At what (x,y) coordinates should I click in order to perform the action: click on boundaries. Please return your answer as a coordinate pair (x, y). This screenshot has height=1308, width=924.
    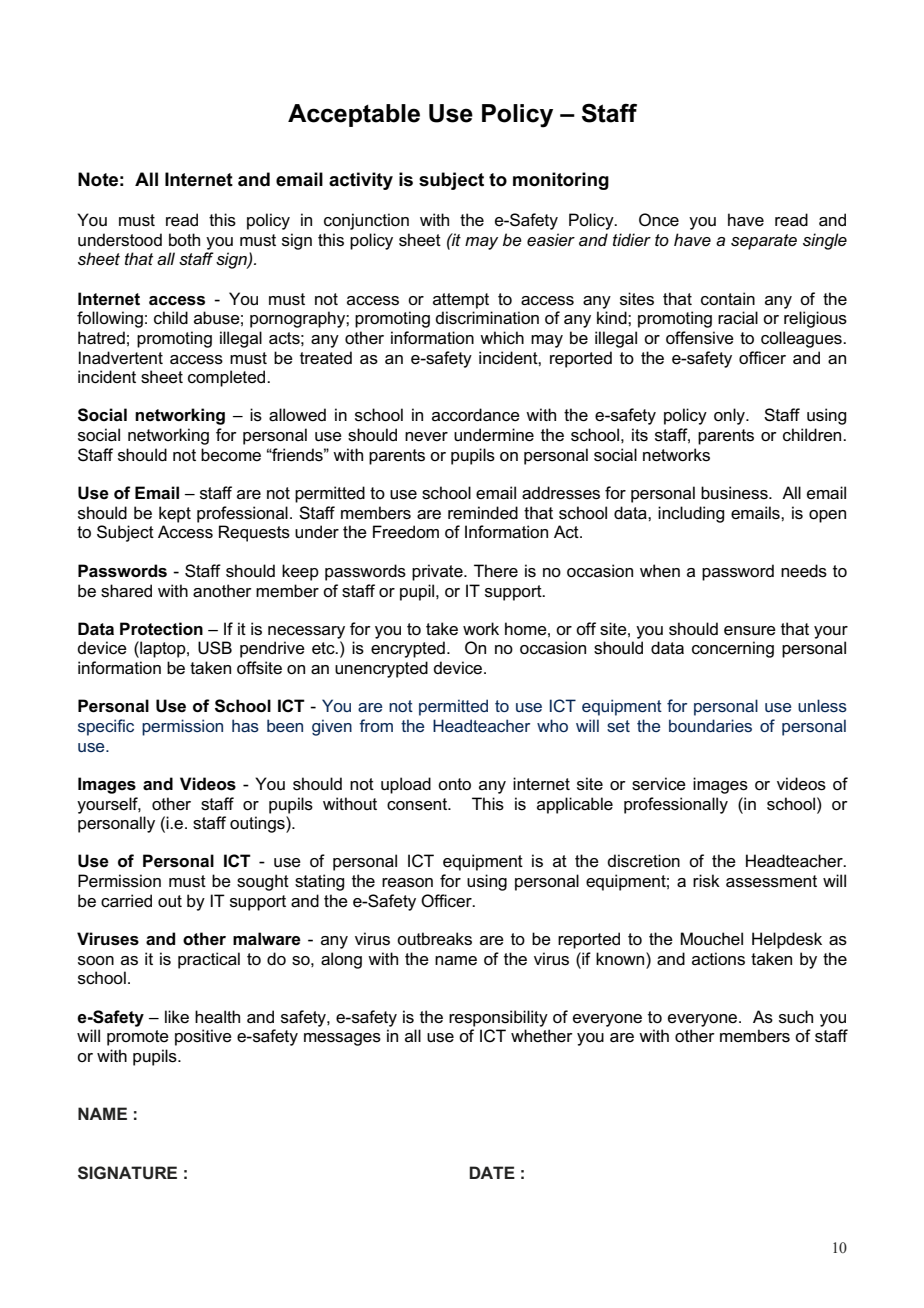
    Looking at the image, I should click on (710, 725).
